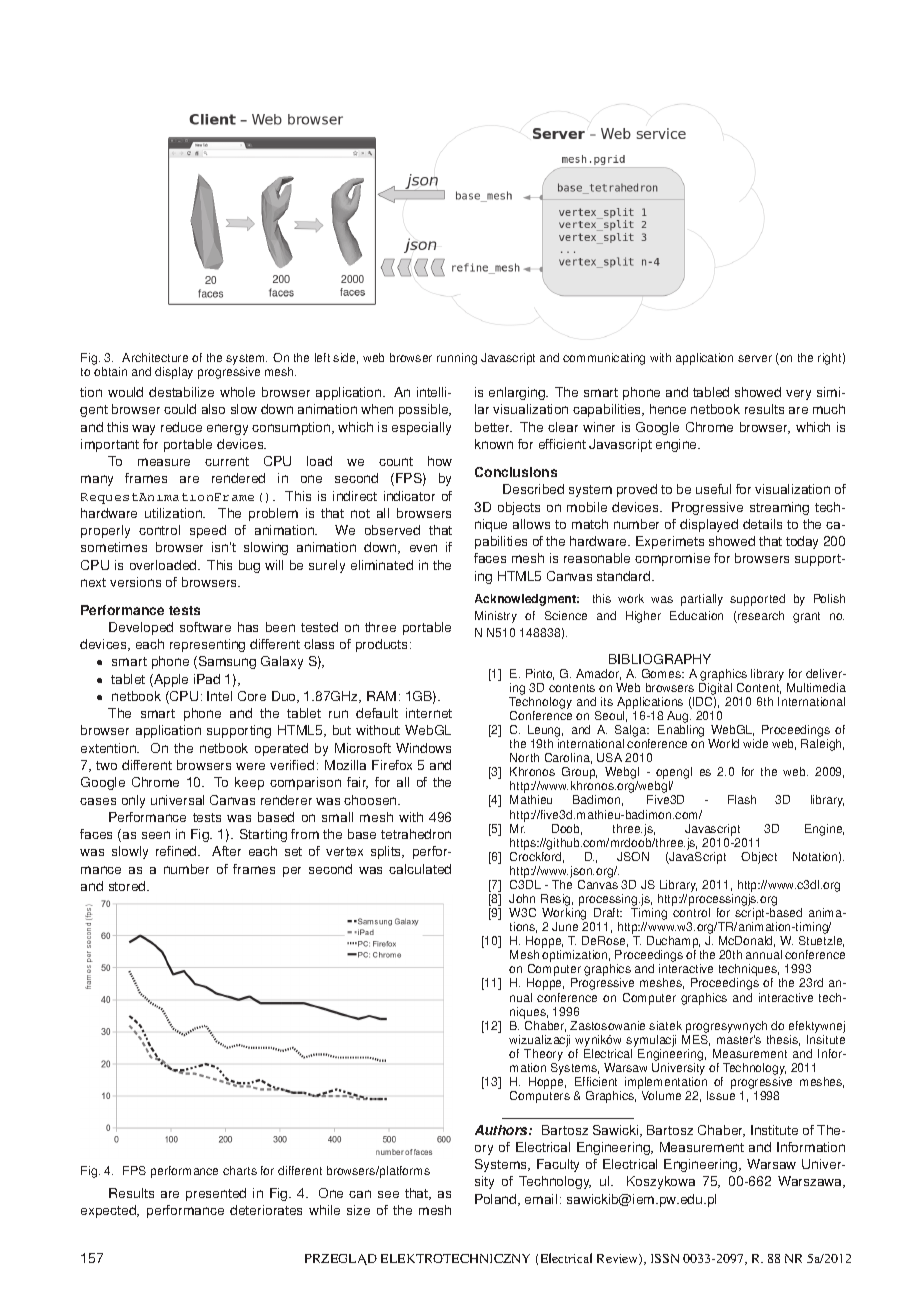  I want to click on representing, so click(207, 645).
